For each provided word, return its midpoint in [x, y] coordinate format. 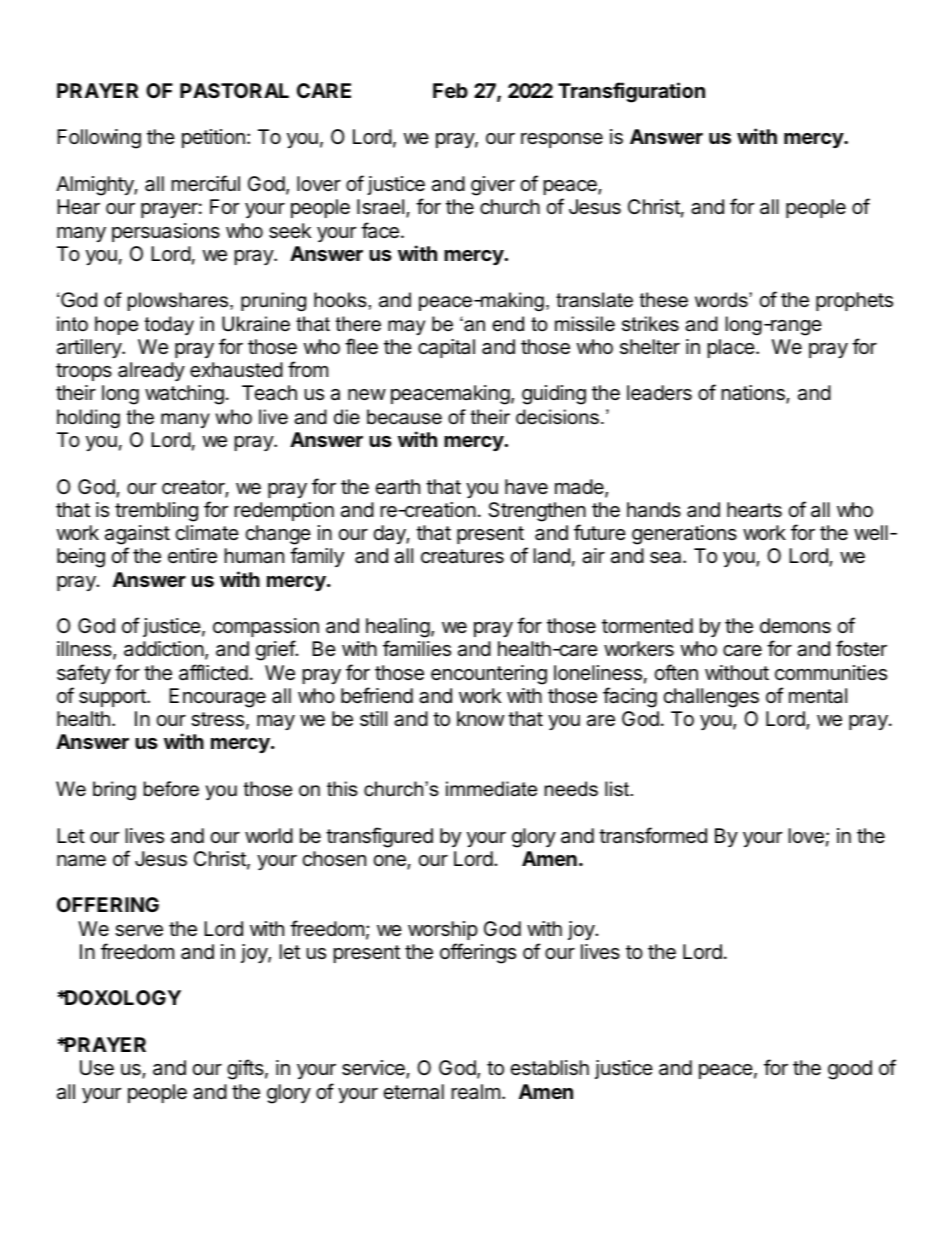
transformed [653, 835]
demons [795, 626]
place [731, 348]
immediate [491, 789]
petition [213, 138]
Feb [450, 90]
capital [446, 348]
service [374, 1069]
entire [192, 556]
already [151, 371]
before [171, 789]
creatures [462, 556]
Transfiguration [631, 92]
